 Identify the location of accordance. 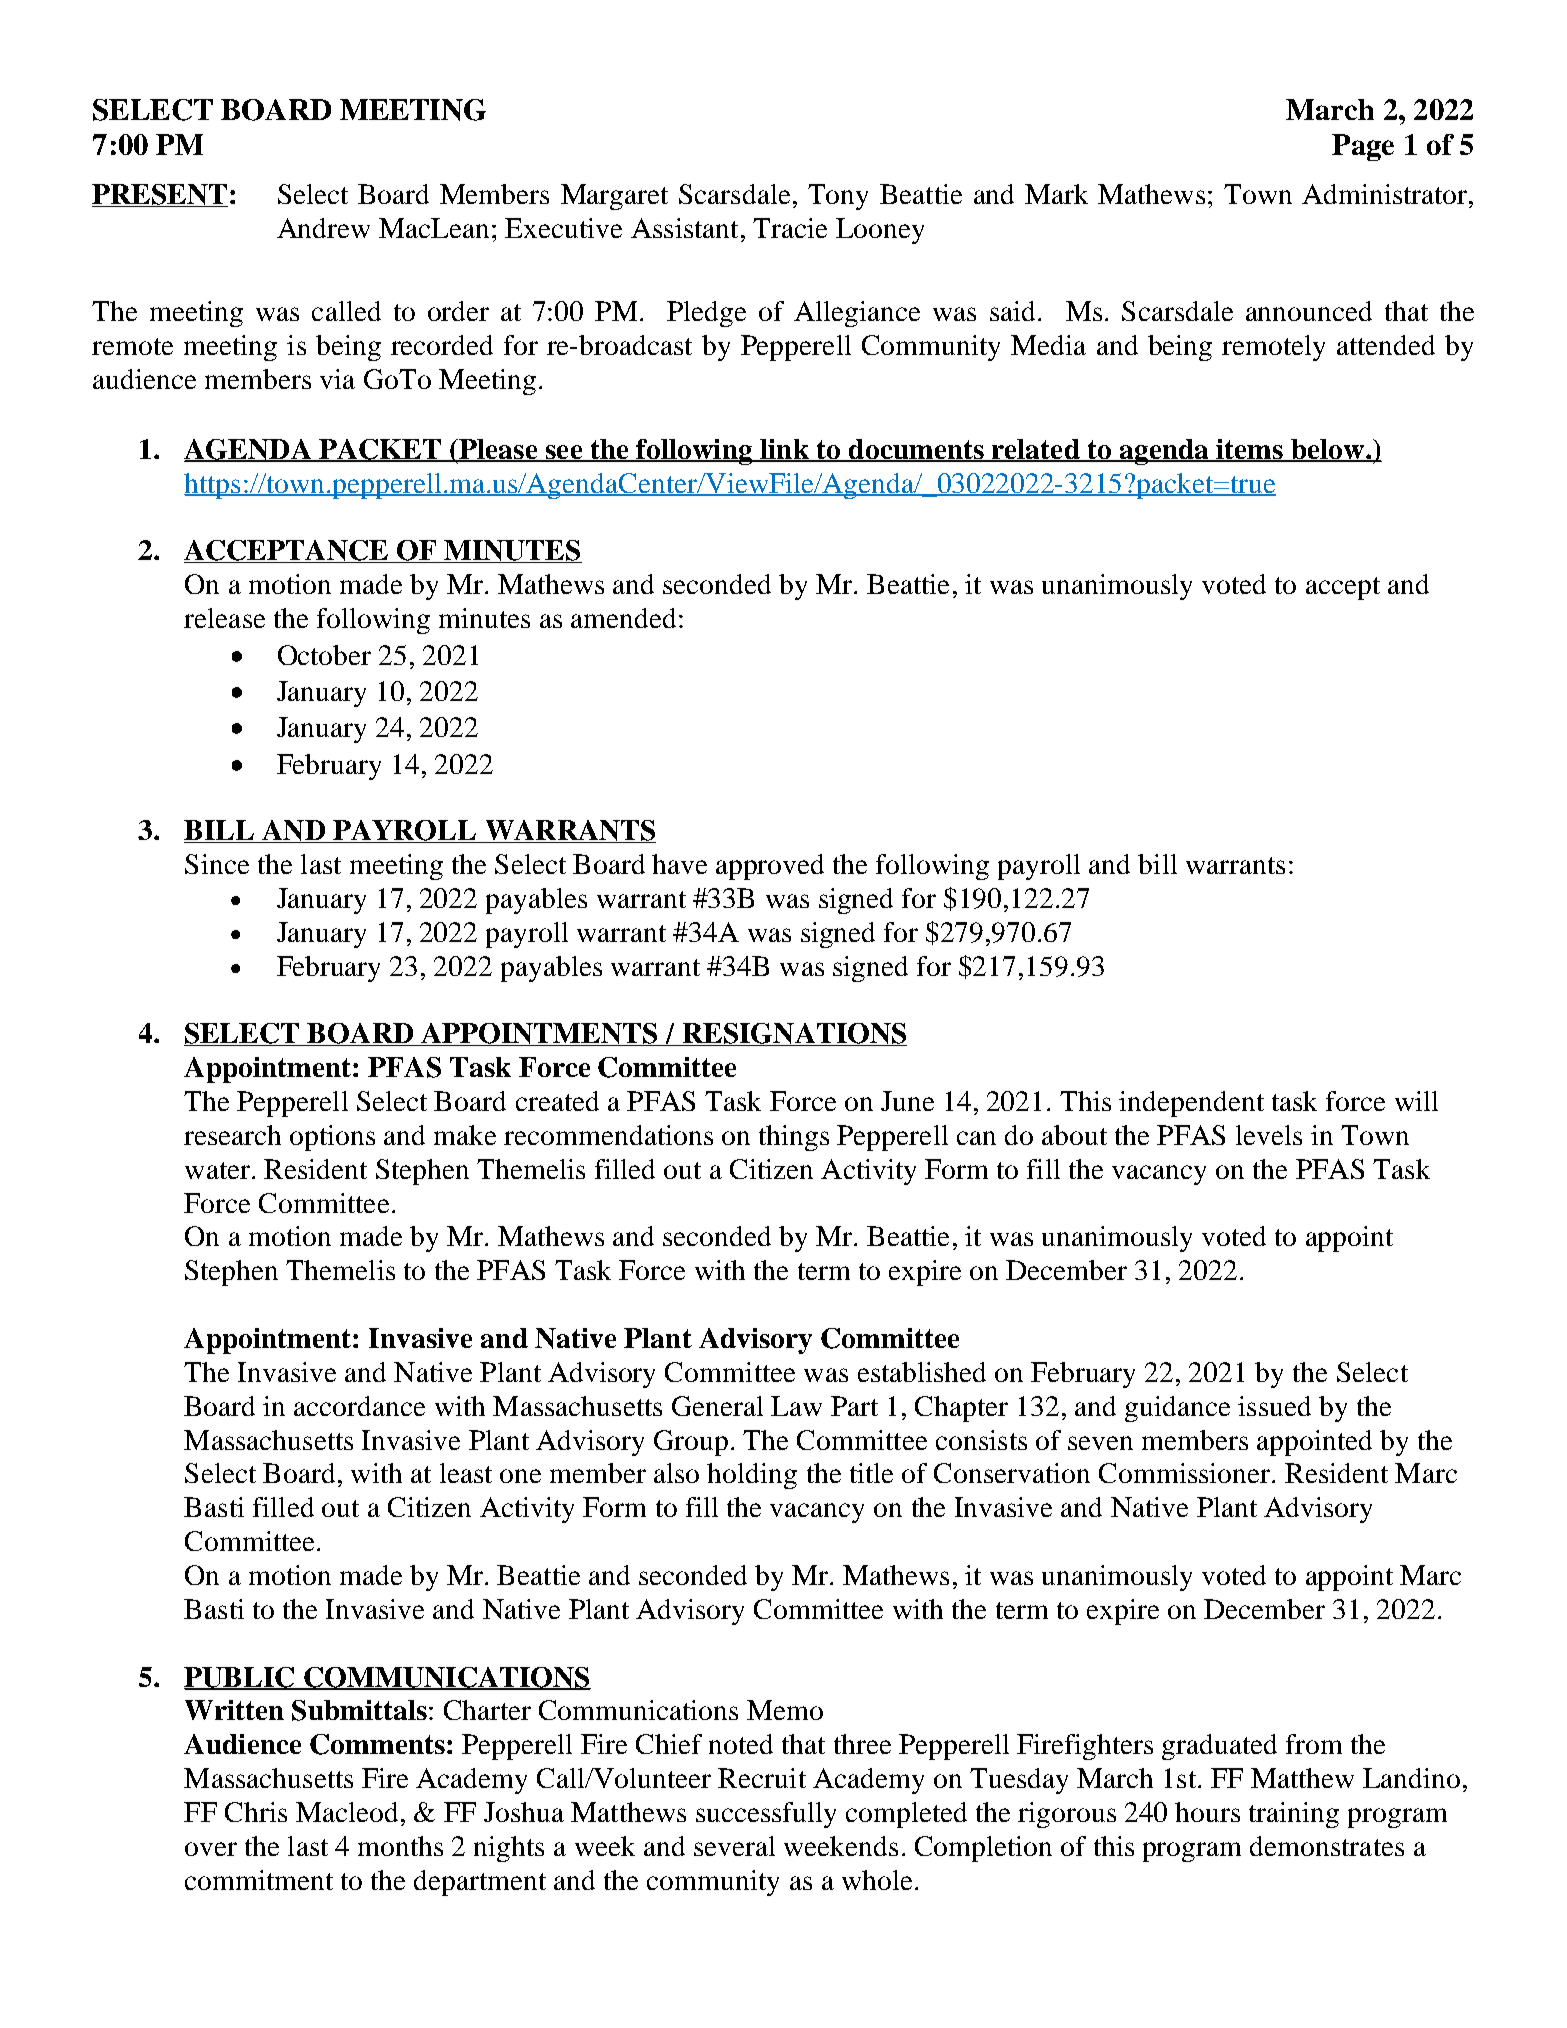
(359, 1406).
